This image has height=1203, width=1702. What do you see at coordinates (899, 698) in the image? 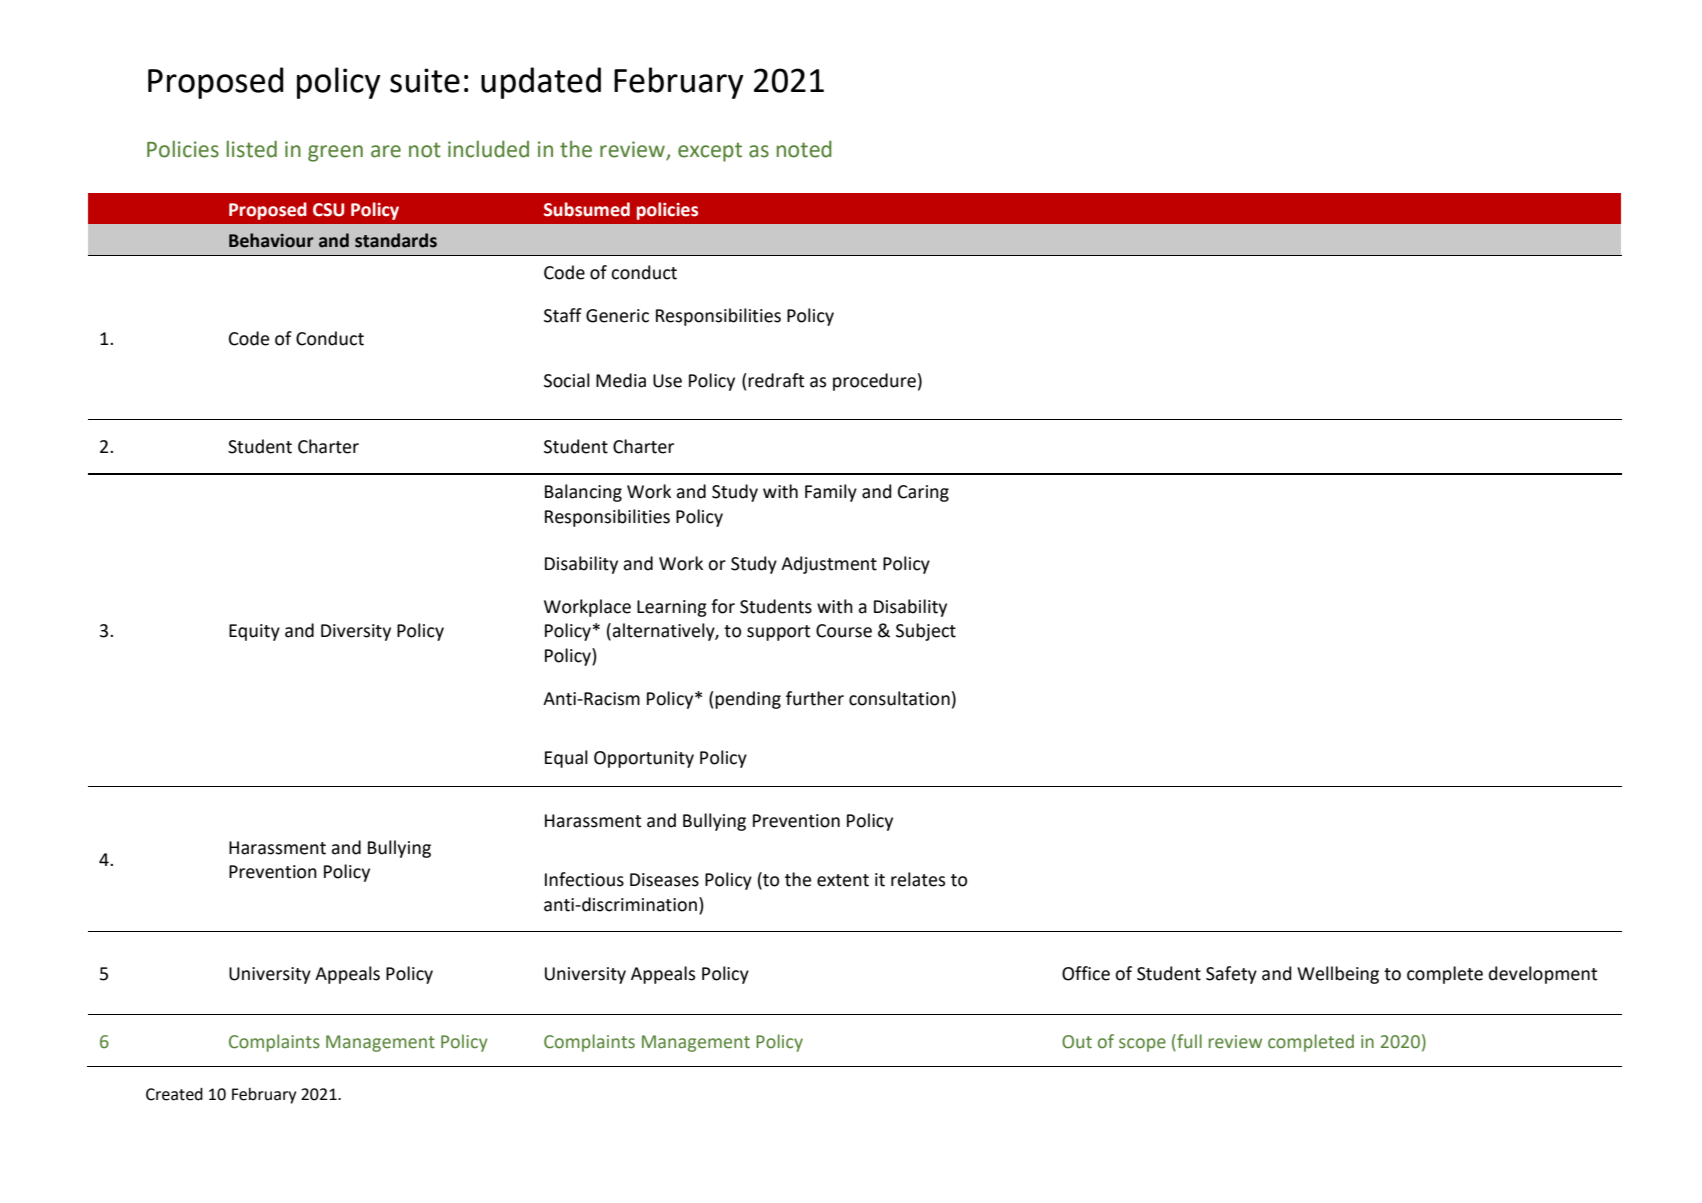
I see `consultation` at bounding box center [899, 698].
